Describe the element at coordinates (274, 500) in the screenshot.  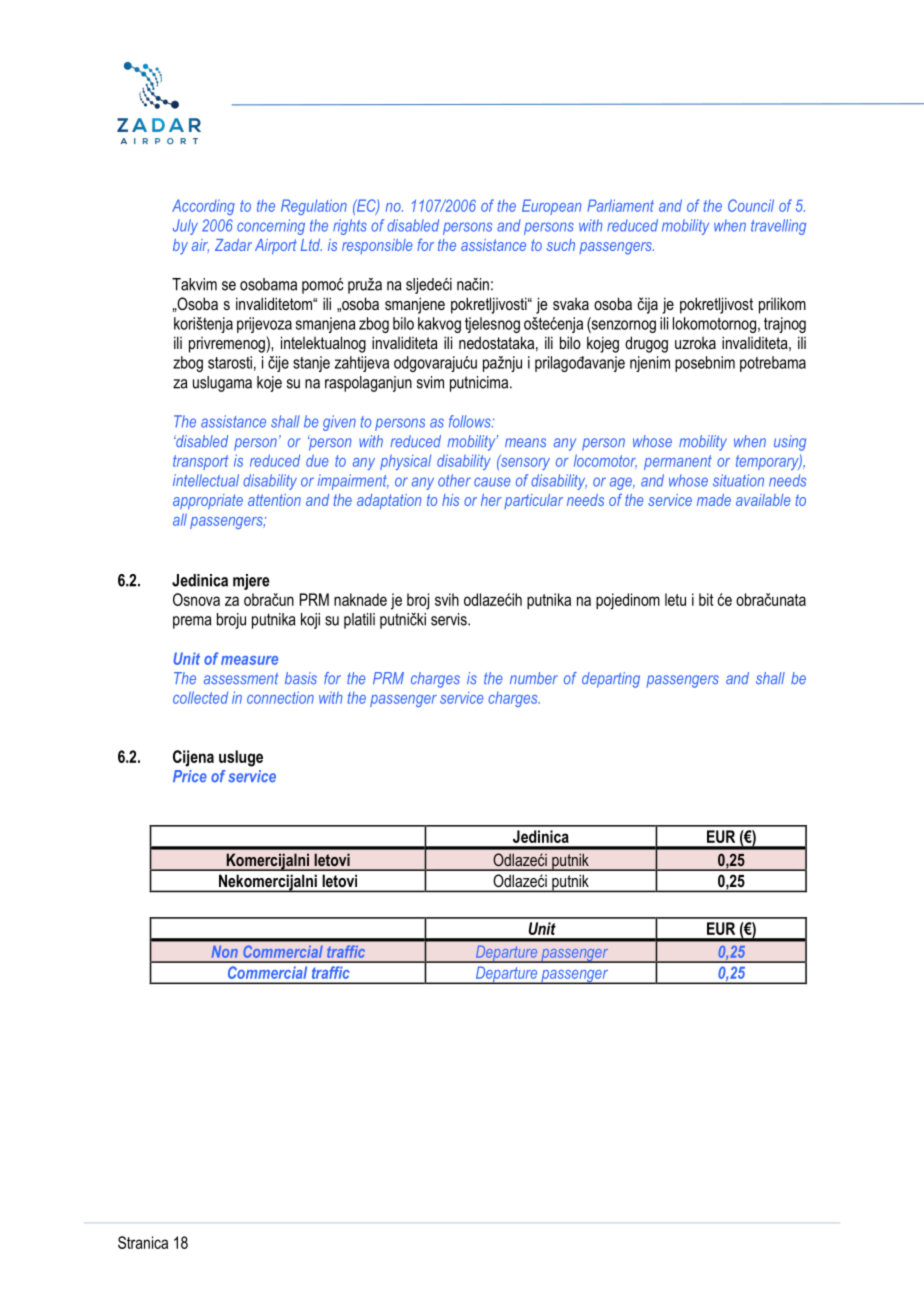
I see `attention` at that location.
